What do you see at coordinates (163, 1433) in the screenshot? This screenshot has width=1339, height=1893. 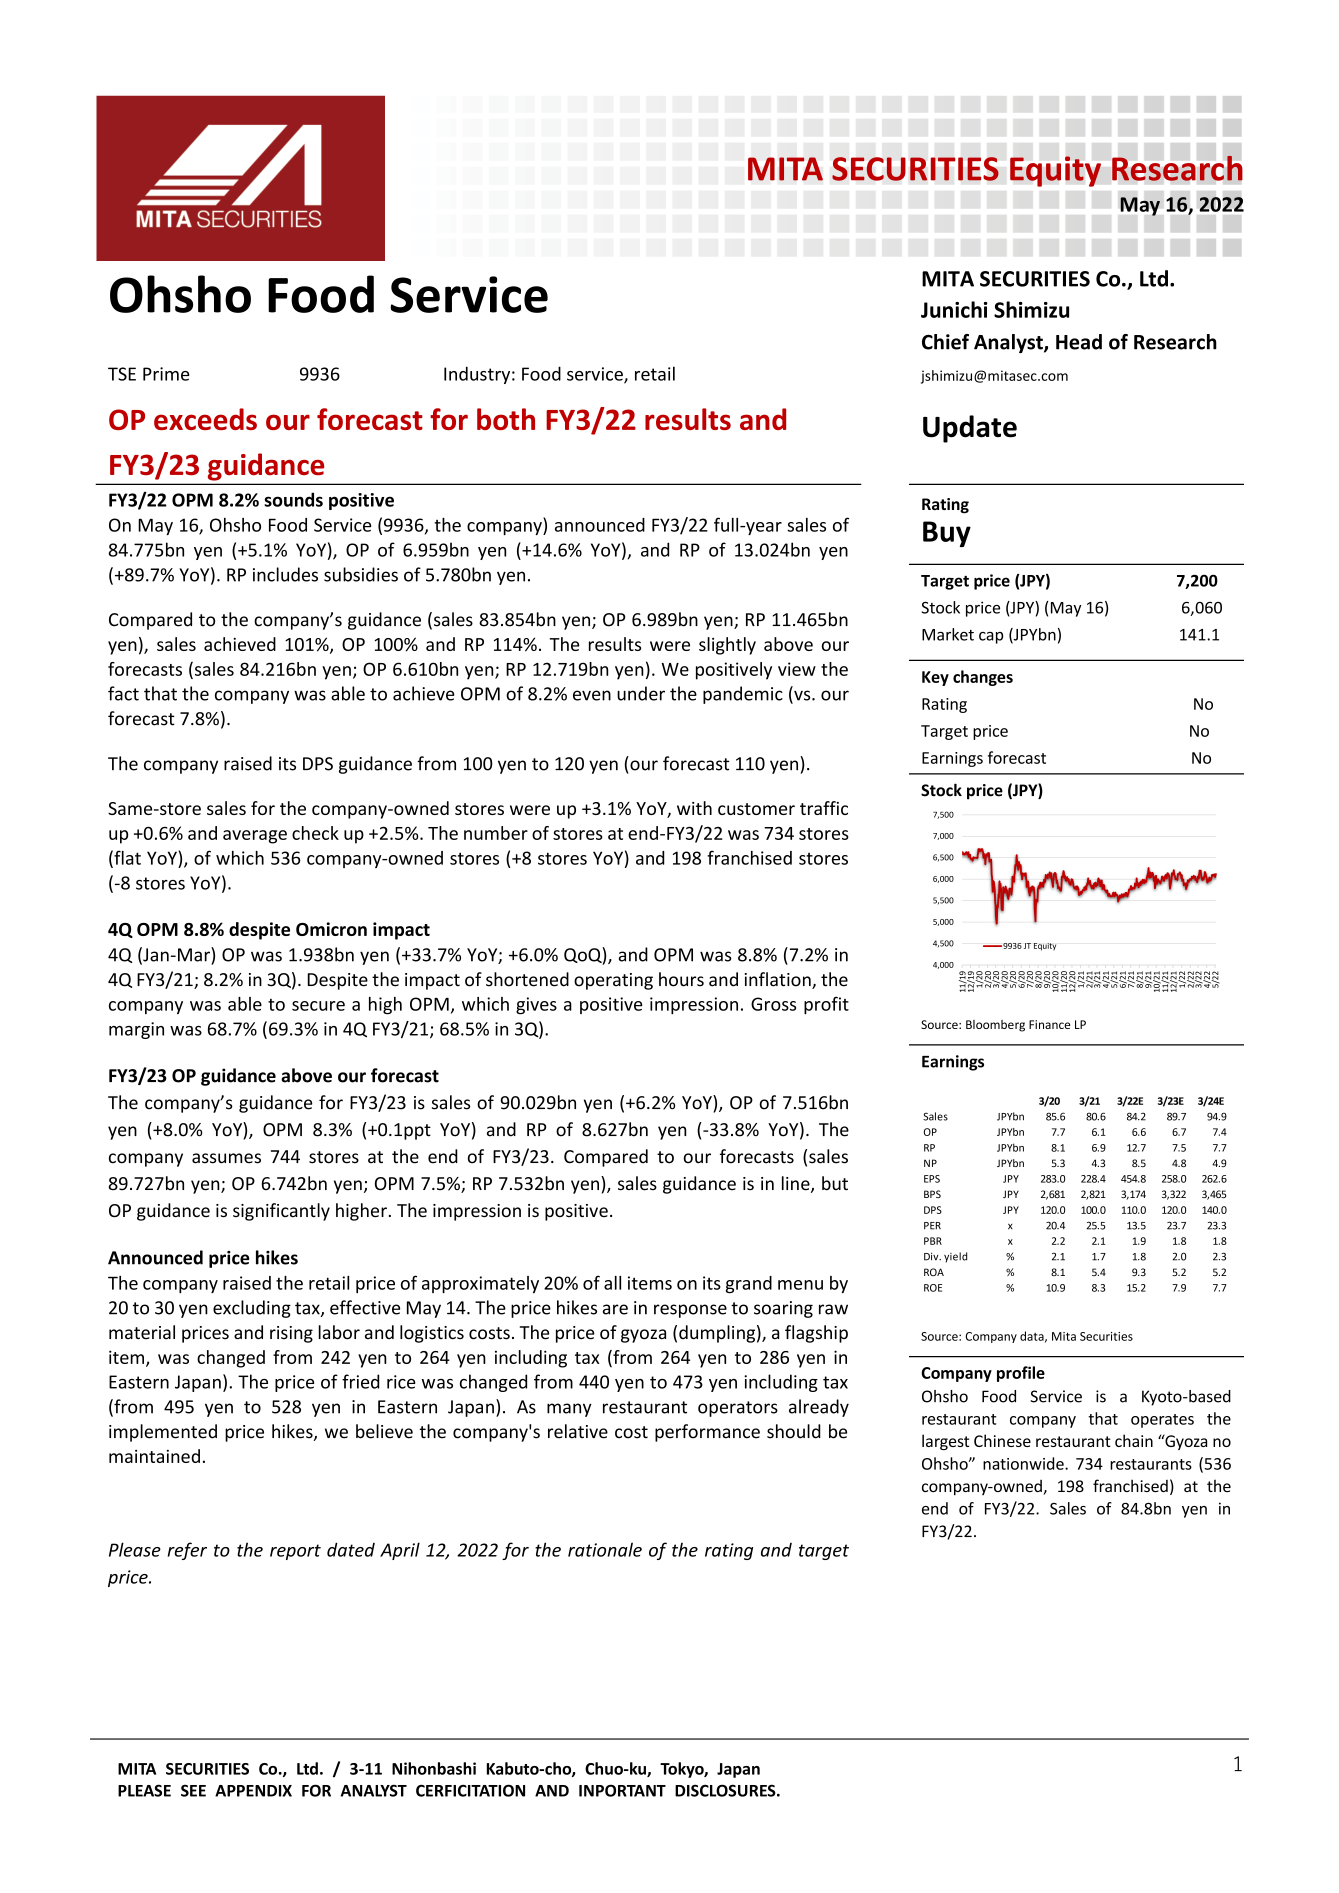 I see `implemented` at bounding box center [163, 1433].
